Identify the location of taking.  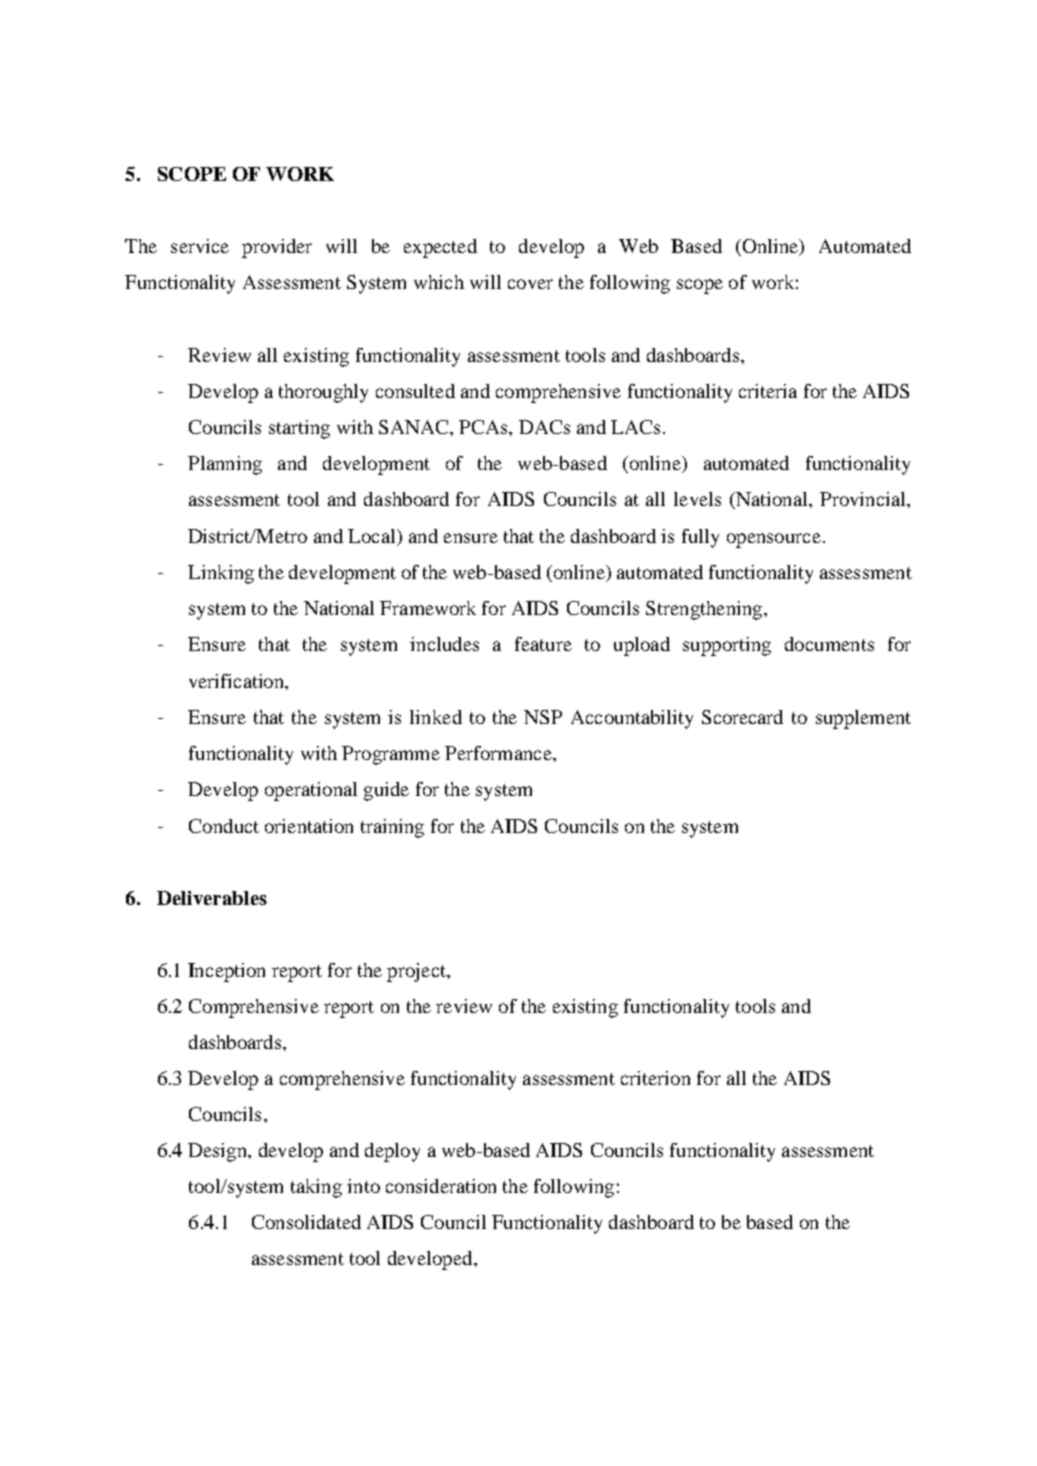
(316, 1188).
